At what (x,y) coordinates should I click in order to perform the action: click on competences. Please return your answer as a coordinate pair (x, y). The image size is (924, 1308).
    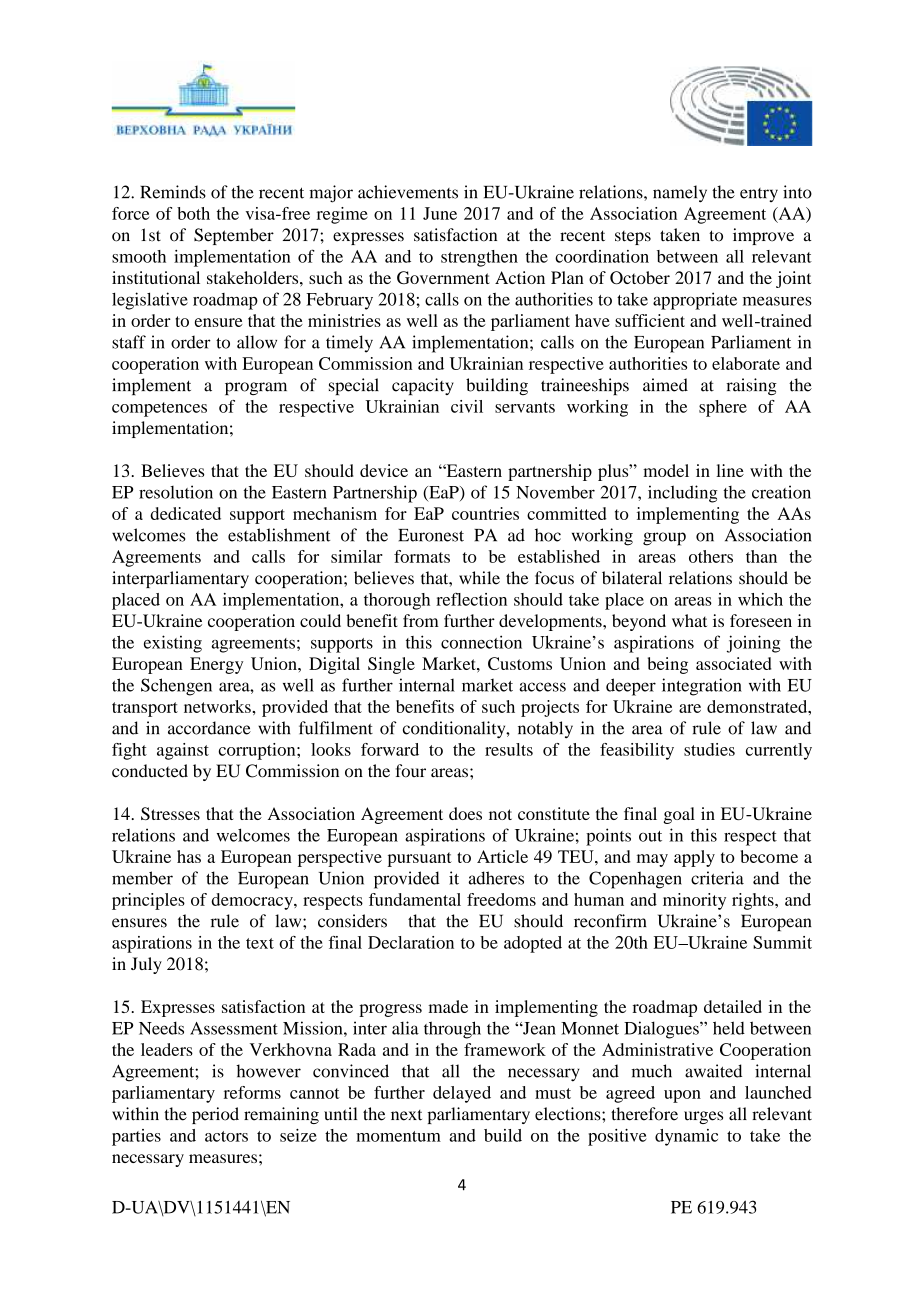
    Looking at the image, I should click on (159, 409).
